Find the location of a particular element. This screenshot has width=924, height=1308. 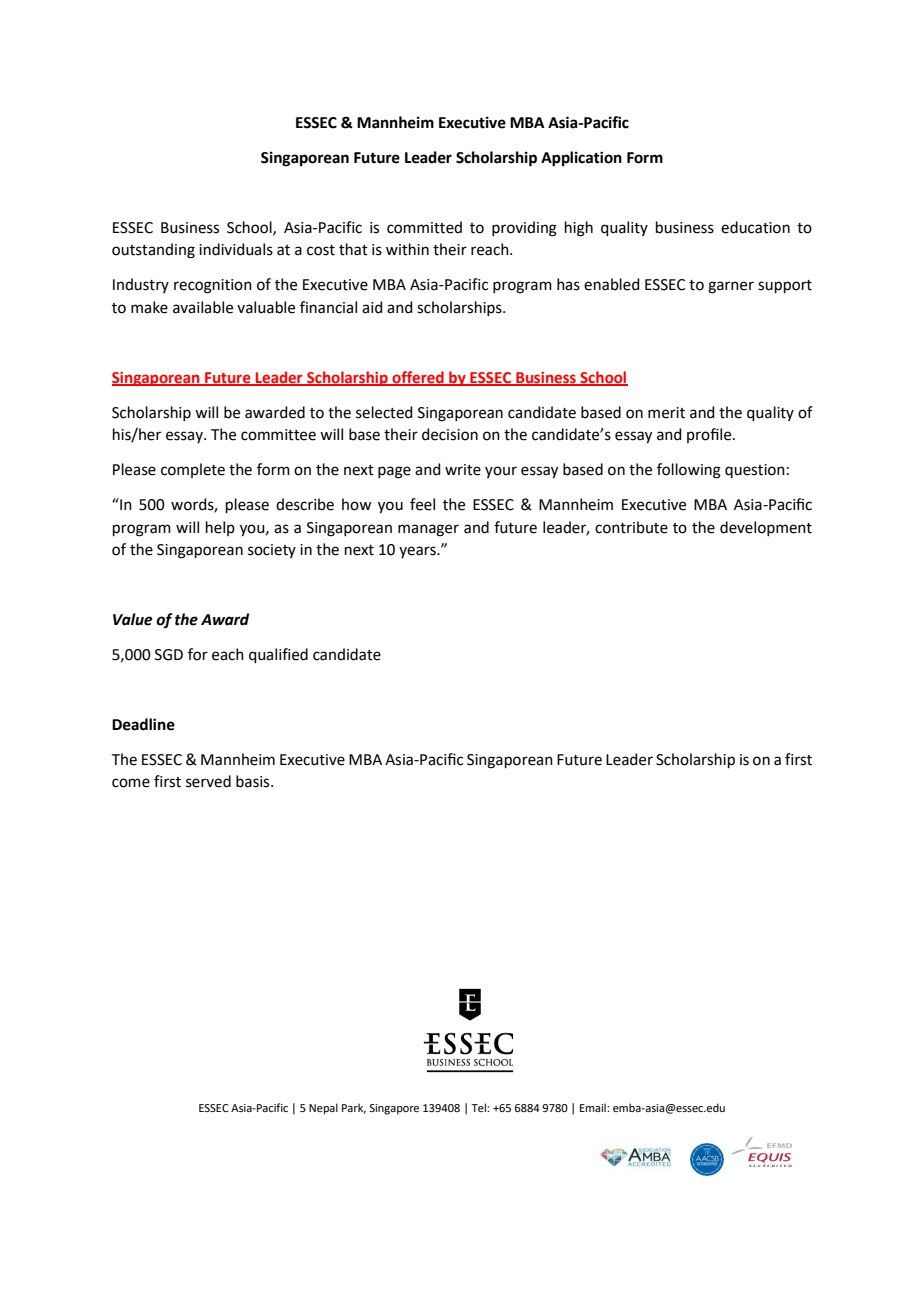

Nepal is located at coordinates (323, 1109).
